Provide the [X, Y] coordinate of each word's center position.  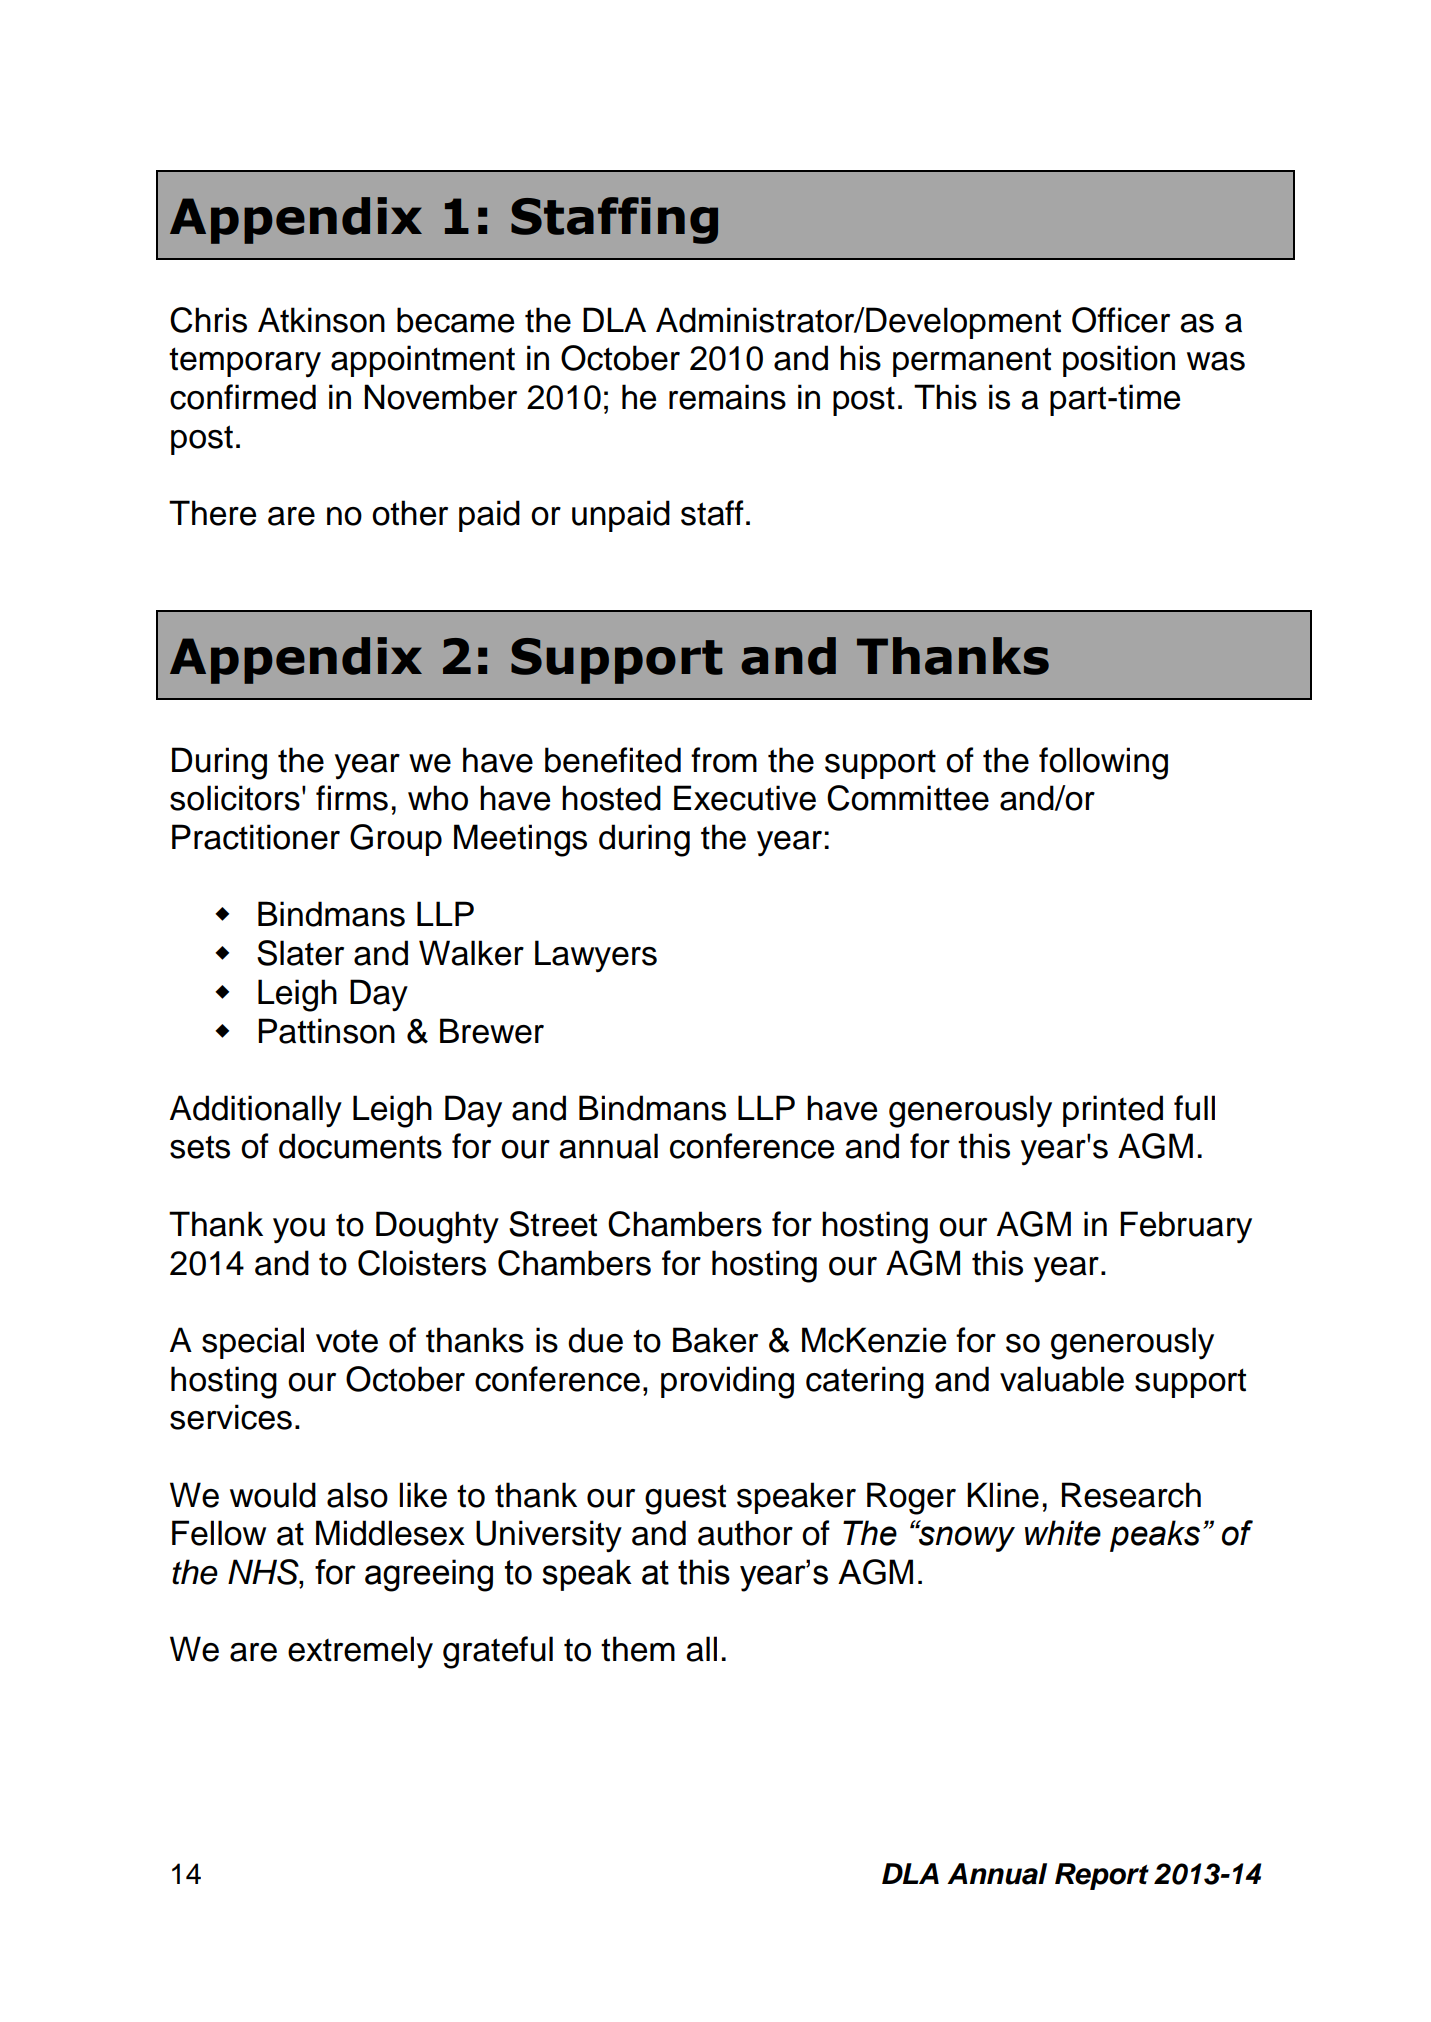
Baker [715, 1340]
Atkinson [321, 320]
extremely [360, 1652]
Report [1102, 1876]
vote [347, 1341]
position [1119, 361]
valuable [1062, 1379]
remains [727, 397]
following [1103, 763]
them [638, 1649]
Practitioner [256, 837]
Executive [745, 798]
